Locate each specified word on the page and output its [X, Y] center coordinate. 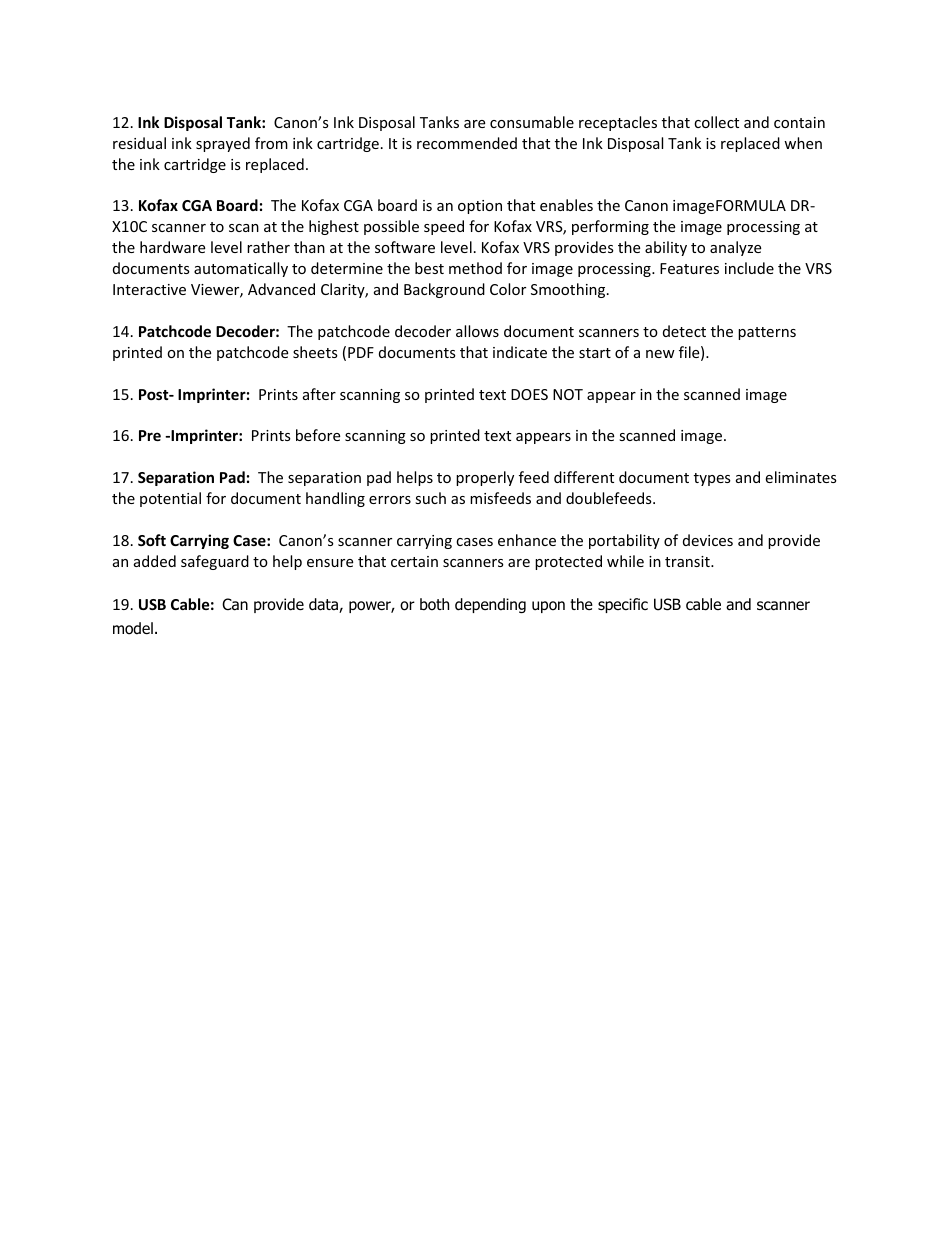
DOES [529, 394]
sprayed [223, 144]
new [660, 354]
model [133, 628]
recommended [467, 143]
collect [716, 122]
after [319, 394]
